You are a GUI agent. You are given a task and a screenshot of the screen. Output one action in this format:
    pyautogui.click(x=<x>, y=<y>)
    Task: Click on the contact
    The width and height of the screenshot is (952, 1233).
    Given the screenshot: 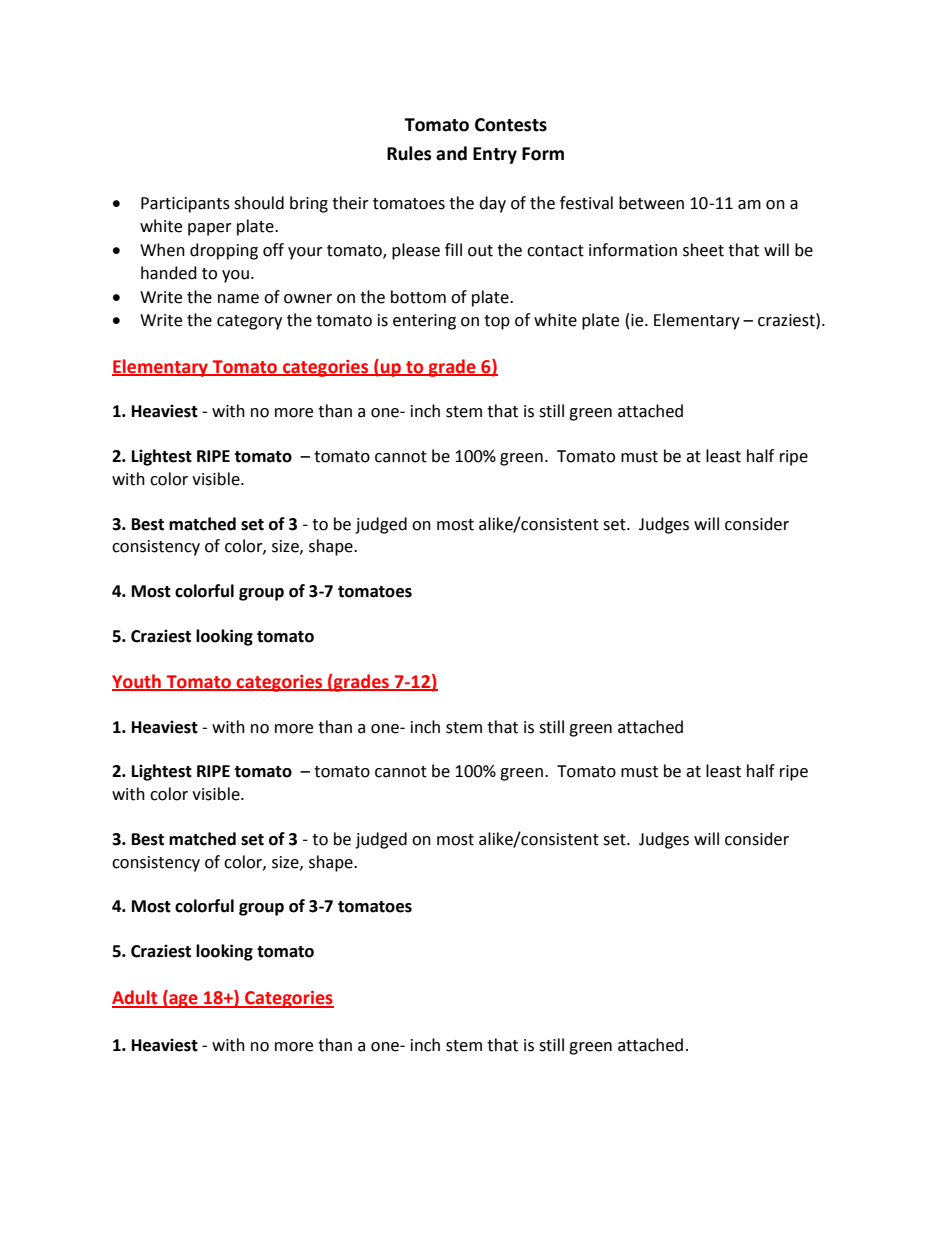 What is the action you would take?
    pyautogui.click(x=555, y=251)
